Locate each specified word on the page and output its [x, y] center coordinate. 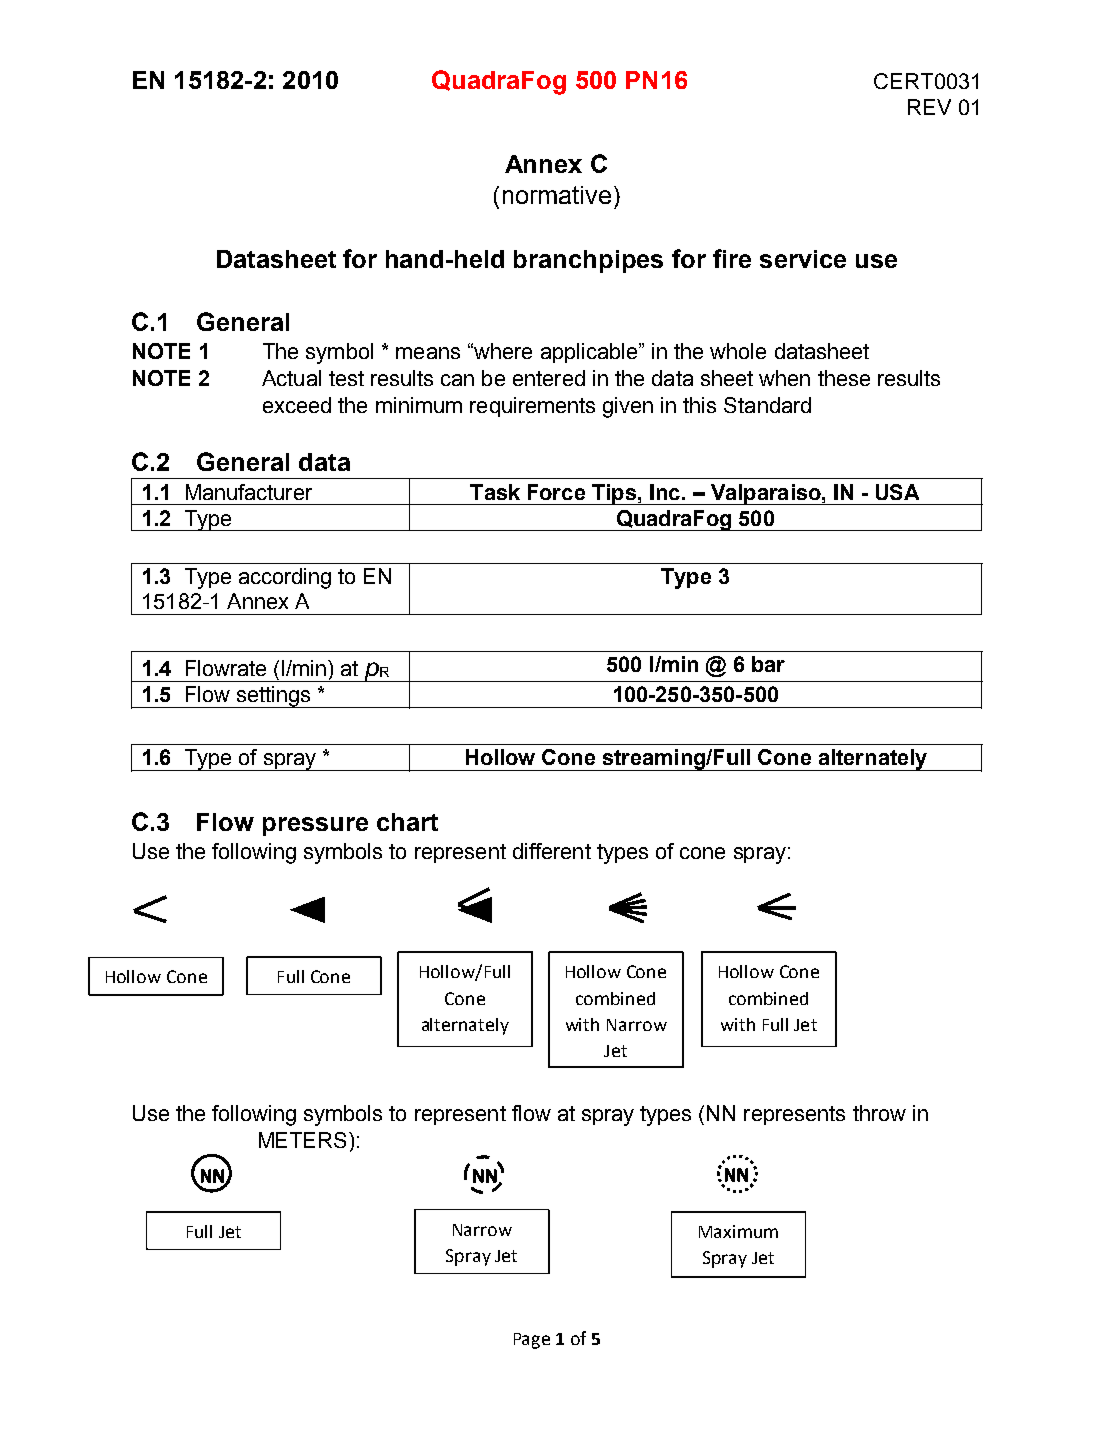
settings [273, 697]
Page [532, 1341]
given [628, 407]
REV [929, 107]
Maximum [738, 1231]
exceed [297, 405]
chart [407, 822]
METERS [302, 1140]
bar [768, 664]
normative [557, 195]
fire [732, 258]
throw [879, 1113]
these [844, 378]
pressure [315, 826]
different [552, 851]
